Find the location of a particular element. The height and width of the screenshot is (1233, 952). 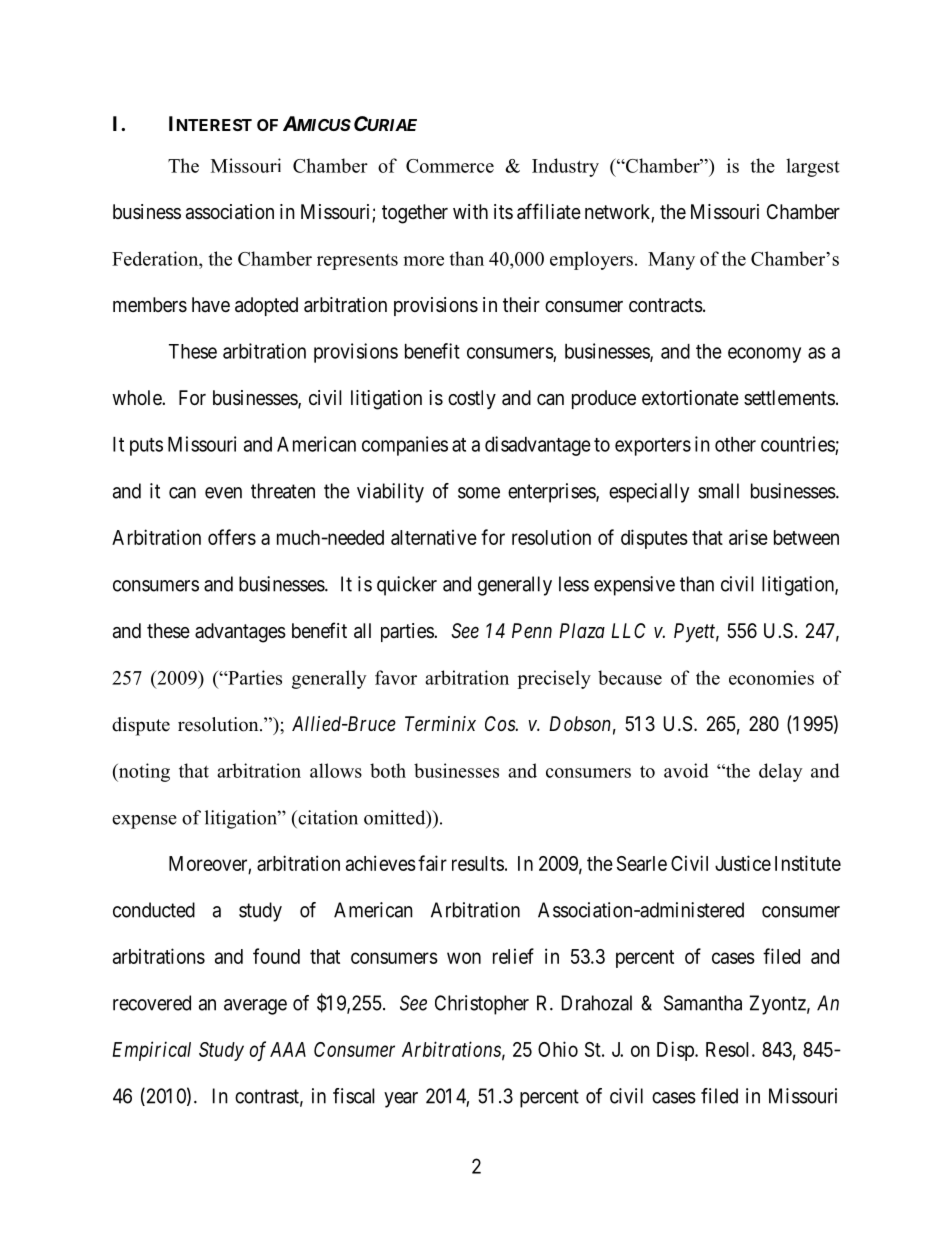

economies is located at coordinates (771, 677).
